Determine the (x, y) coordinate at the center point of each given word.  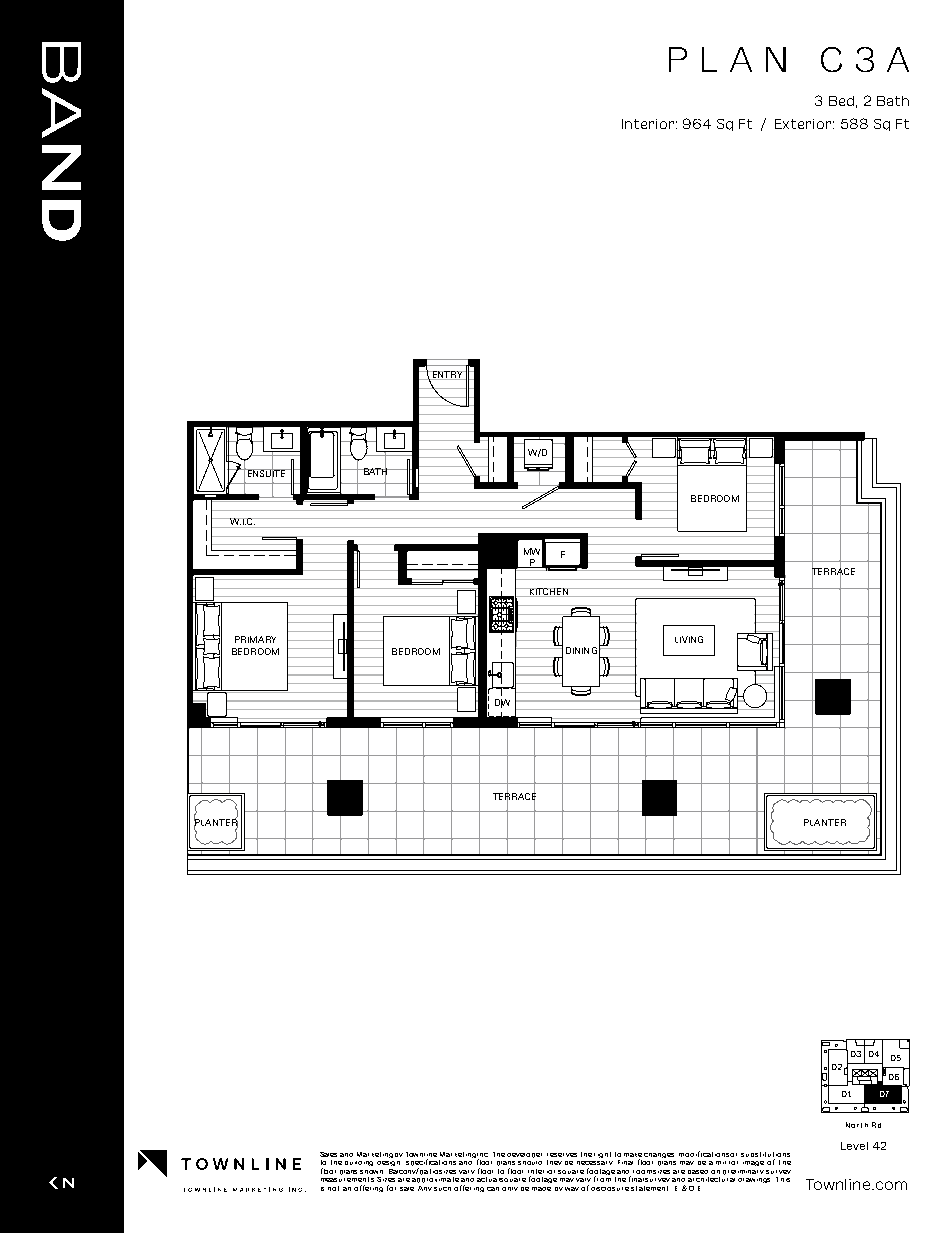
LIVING (689, 639)
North (857, 1125)
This (783, 1179)
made (541, 1189)
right (602, 1155)
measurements (347, 1179)
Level (854, 1146)
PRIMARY (255, 639)
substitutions (765, 1154)
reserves (562, 1155)
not (333, 1188)
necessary (595, 1165)
